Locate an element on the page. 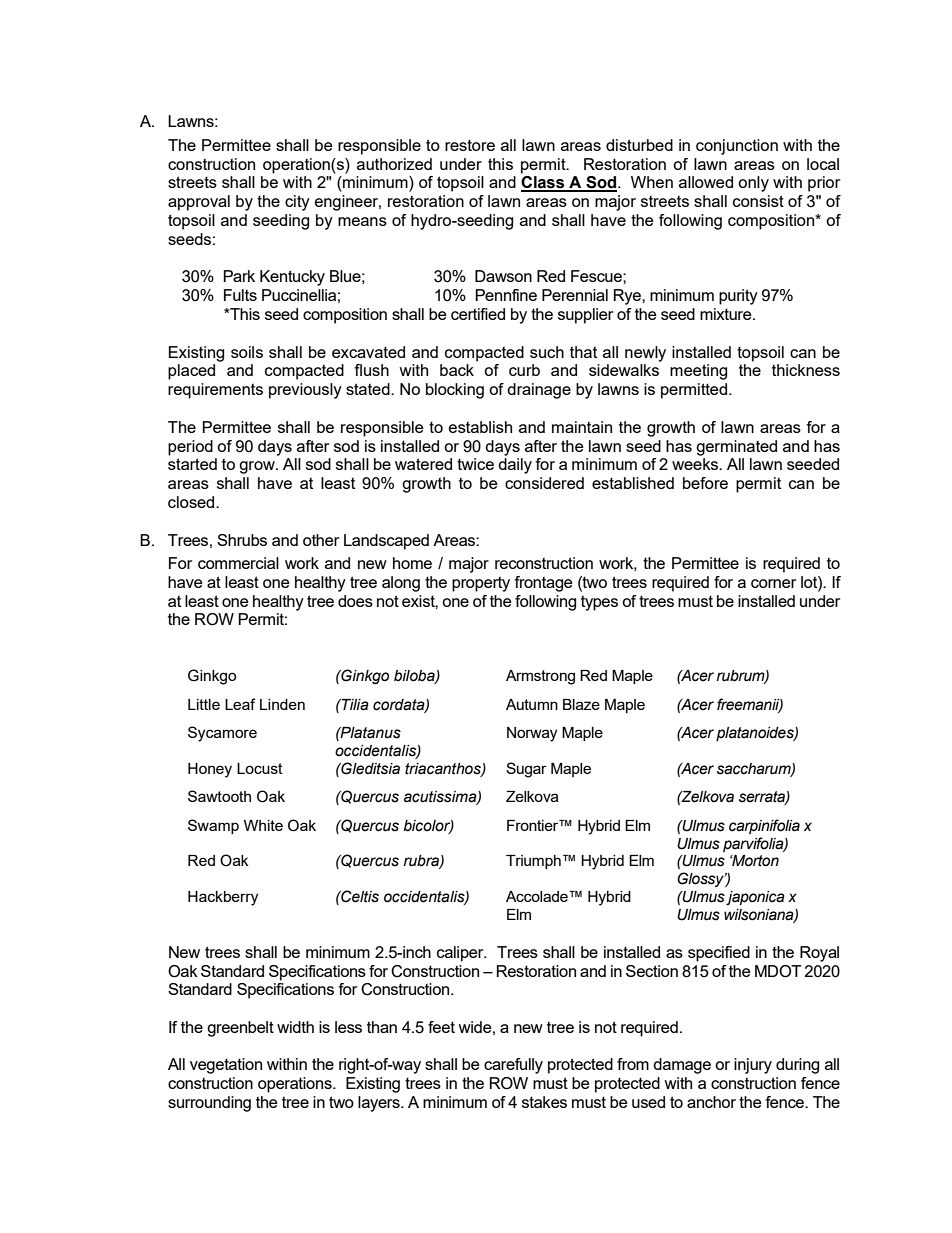  restore is located at coordinates (470, 145).
